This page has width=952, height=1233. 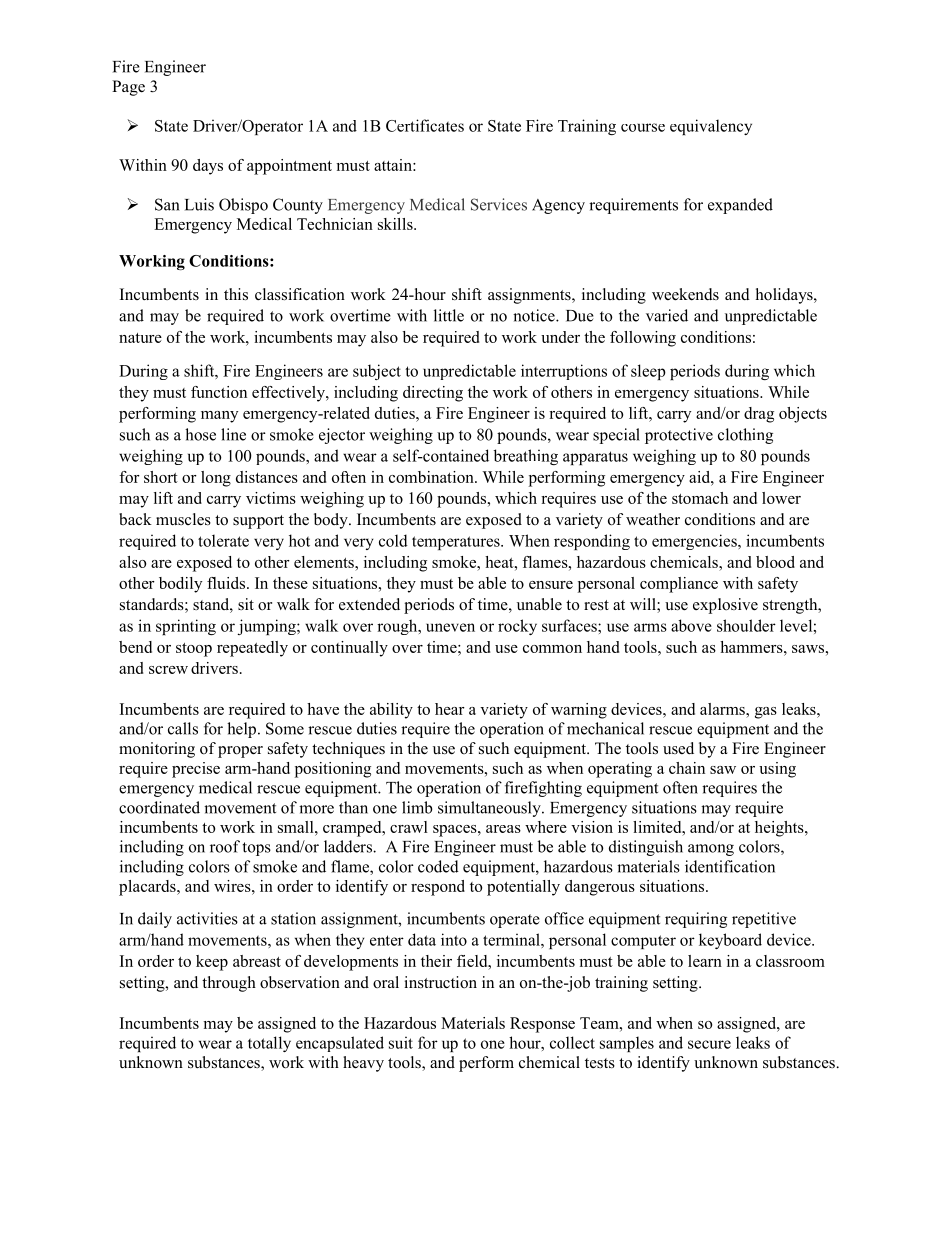 I want to click on equivalency, so click(x=711, y=127).
